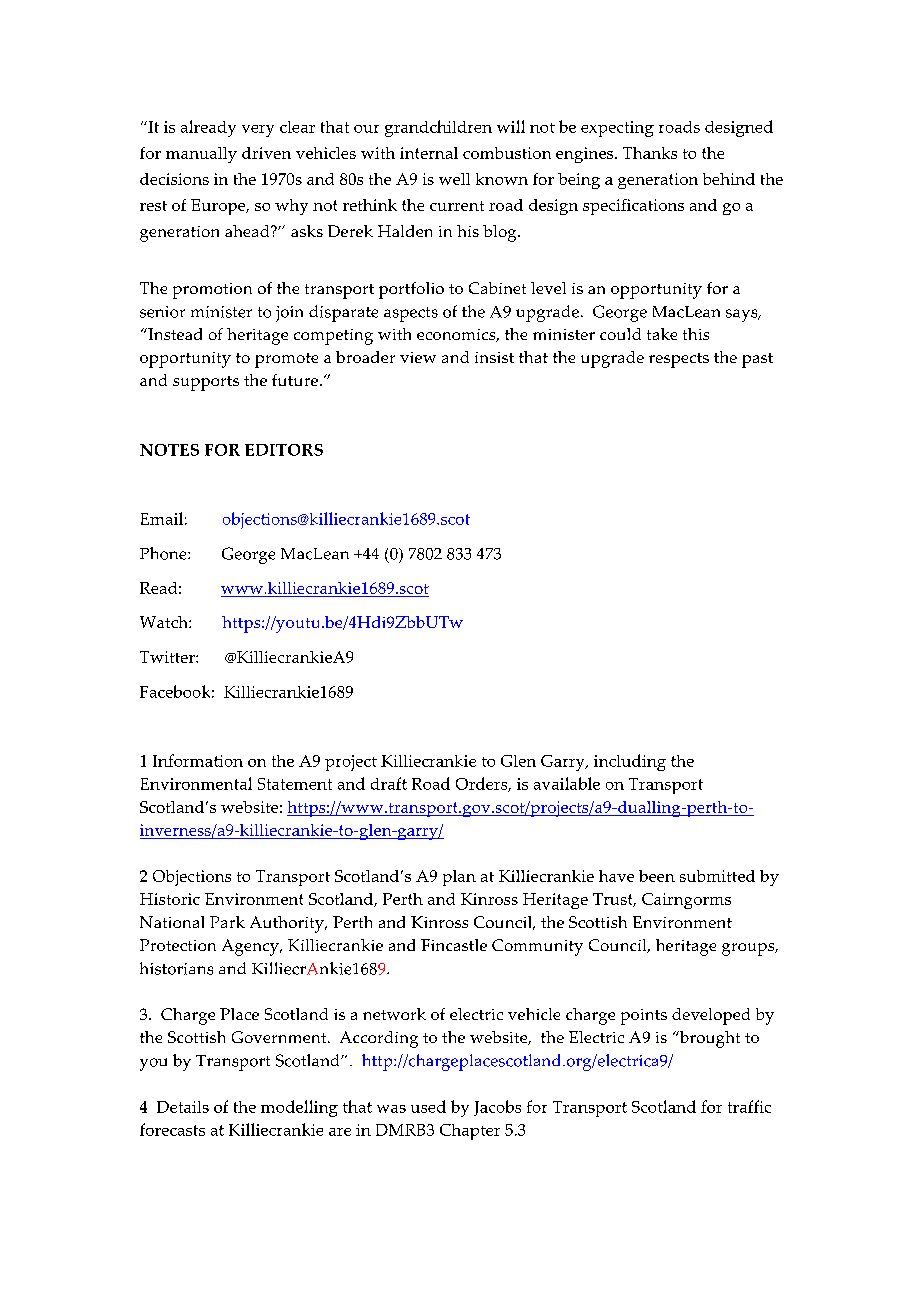 The width and height of the screenshot is (924, 1308). Describe the element at coordinates (389, 783) in the screenshot. I see `draft` at that location.
